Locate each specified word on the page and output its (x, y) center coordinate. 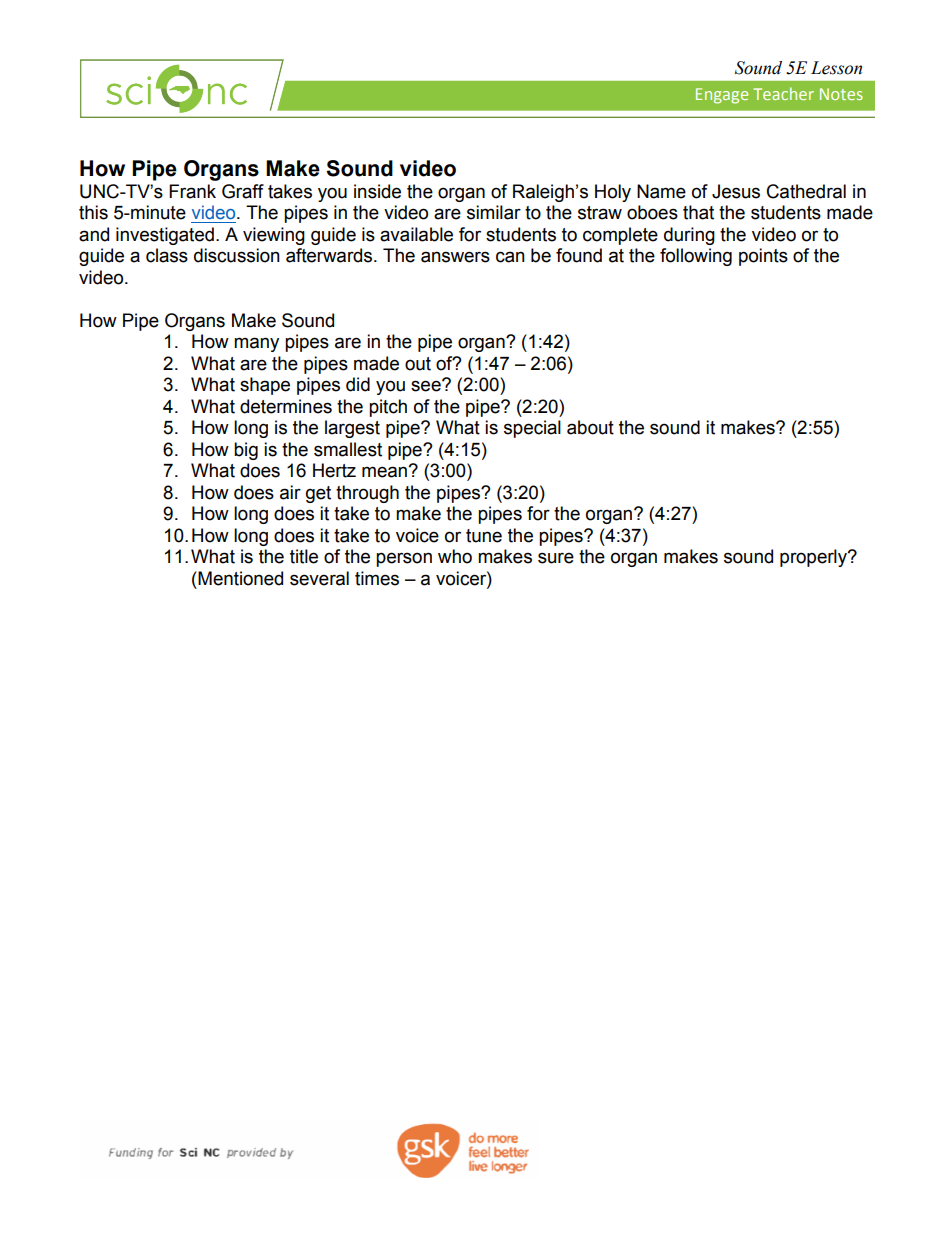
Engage (722, 96)
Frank (192, 191)
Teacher (783, 93)
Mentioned (239, 578)
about (590, 427)
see (427, 385)
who (455, 556)
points (763, 257)
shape (265, 386)
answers (455, 257)
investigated (165, 236)
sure (556, 558)
